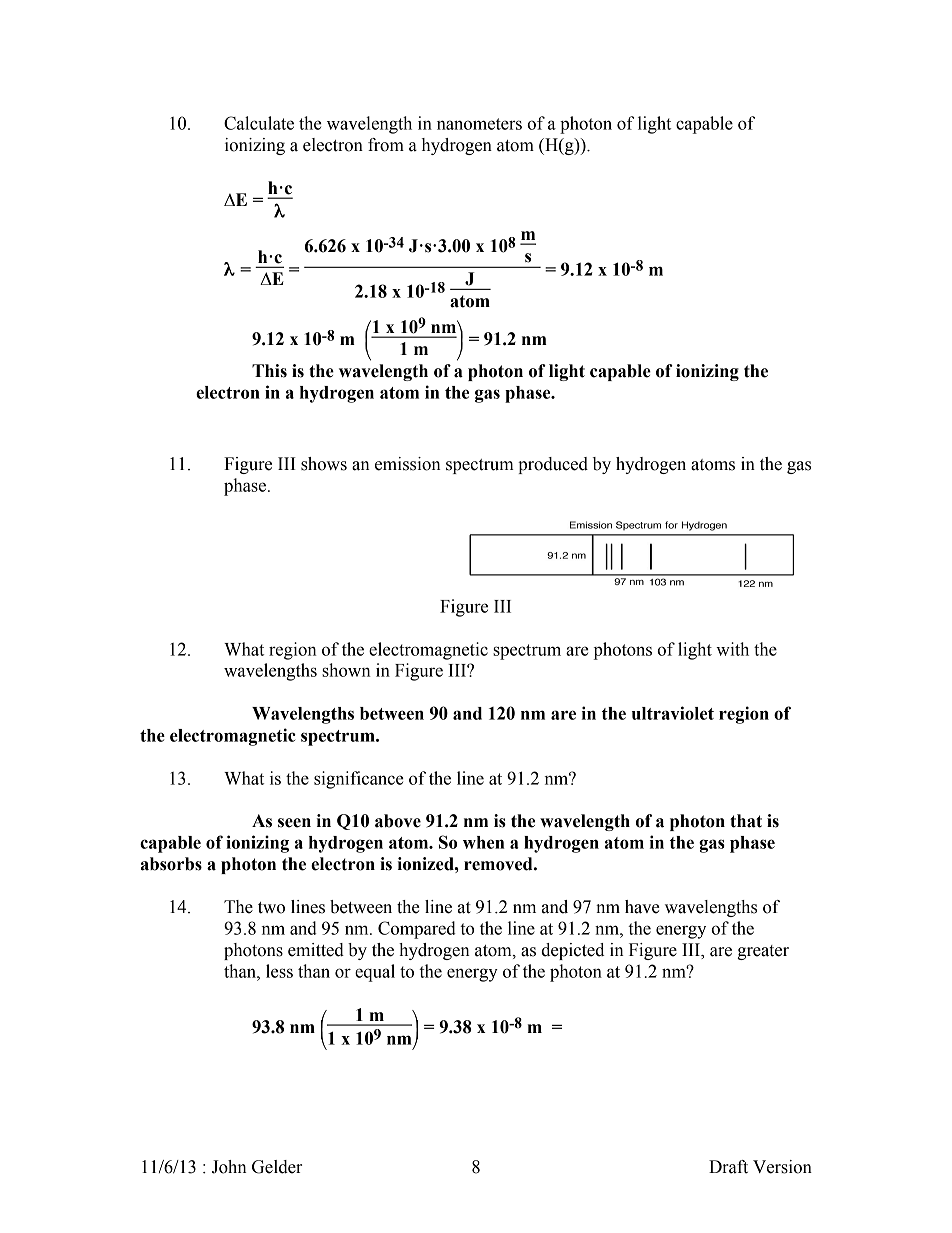 This page has height=1233, width=952. Describe the element at coordinates (553, 465) in the page. I see `produced` at that location.
